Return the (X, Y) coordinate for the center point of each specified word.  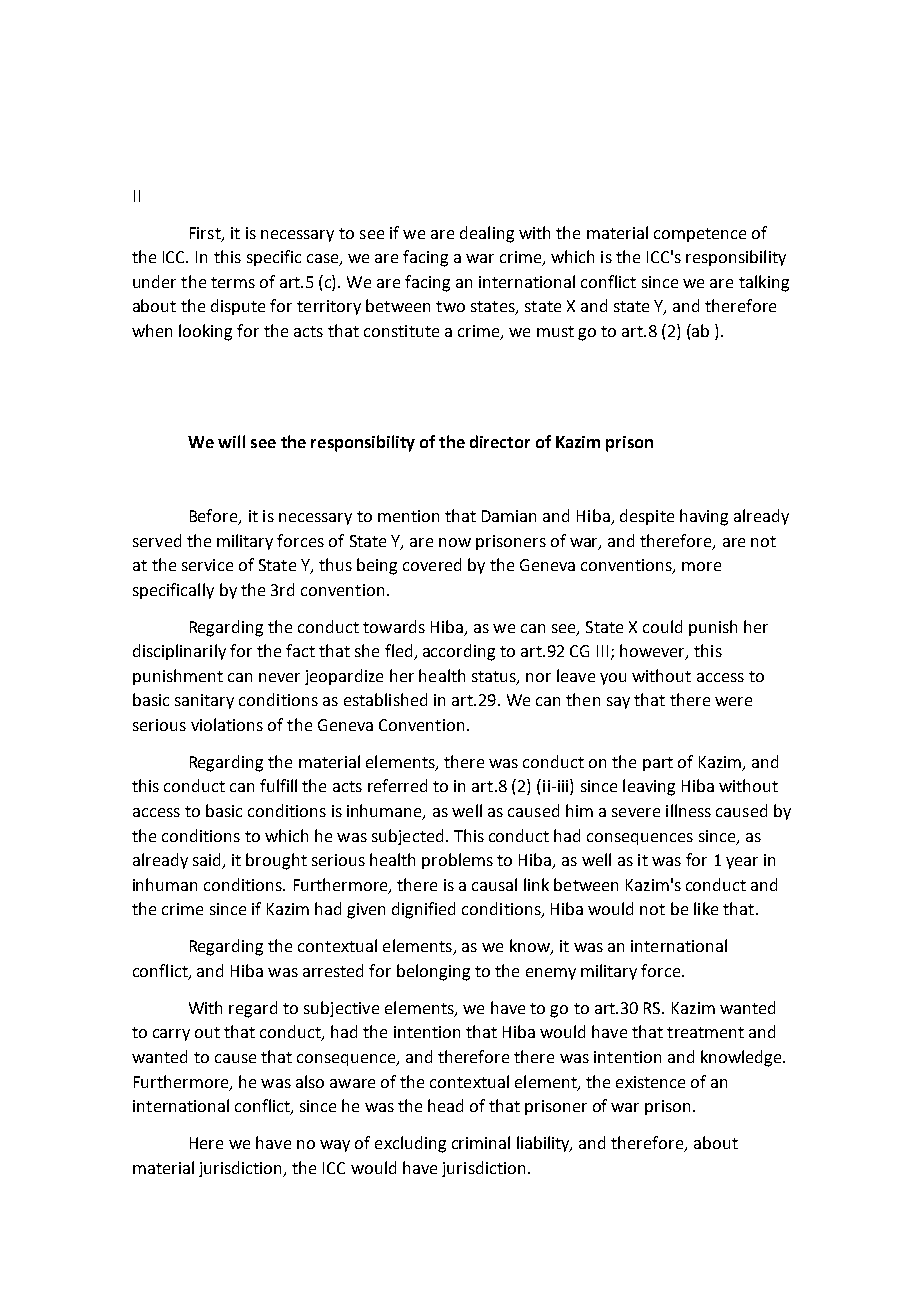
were (733, 701)
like (706, 908)
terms (233, 282)
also (310, 1081)
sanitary (204, 701)
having (704, 517)
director (500, 441)
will (231, 441)
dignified (423, 910)
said (208, 861)
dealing (487, 234)
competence (700, 235)
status (495, 678)
